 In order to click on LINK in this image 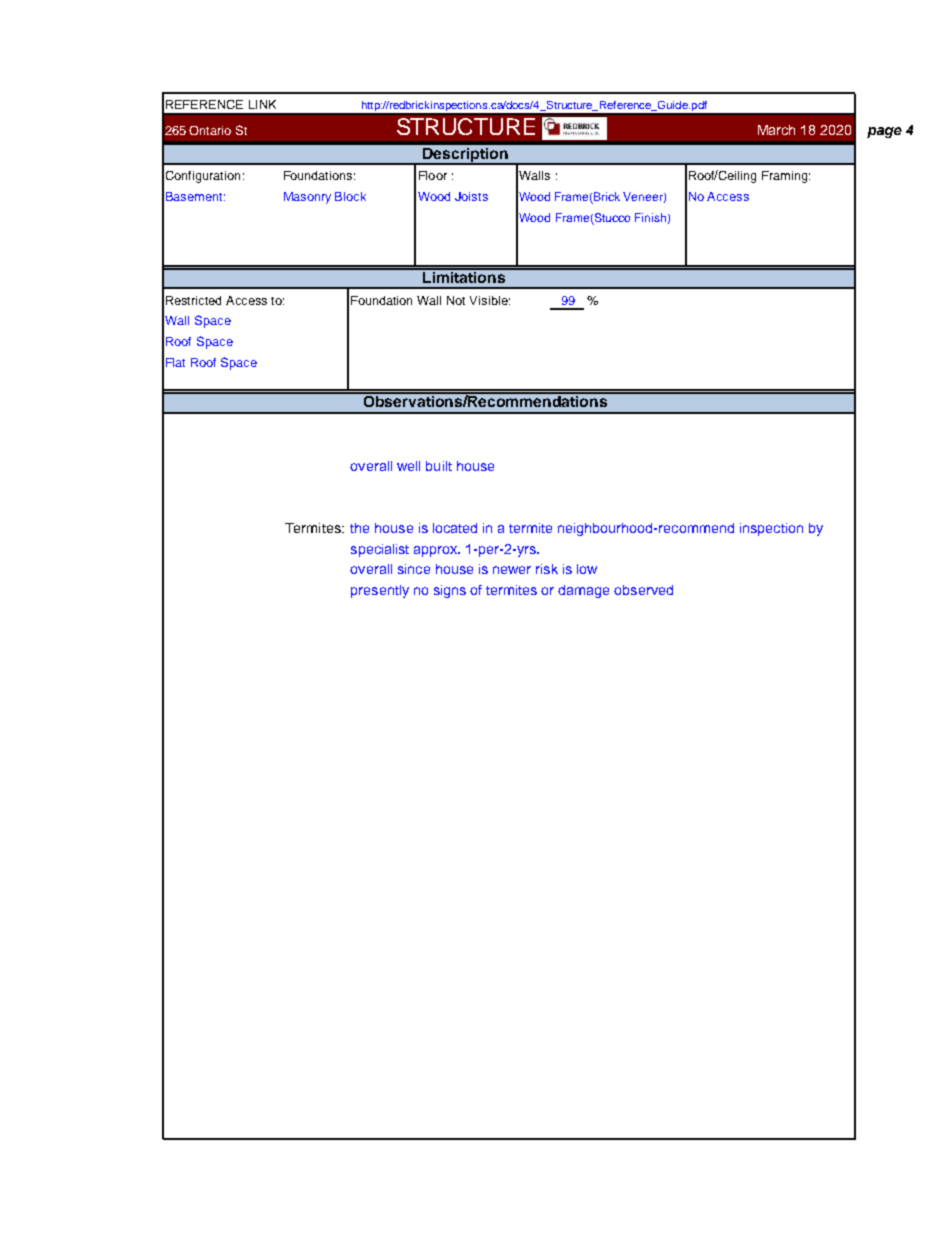, I will do `click(262, 104)`.
